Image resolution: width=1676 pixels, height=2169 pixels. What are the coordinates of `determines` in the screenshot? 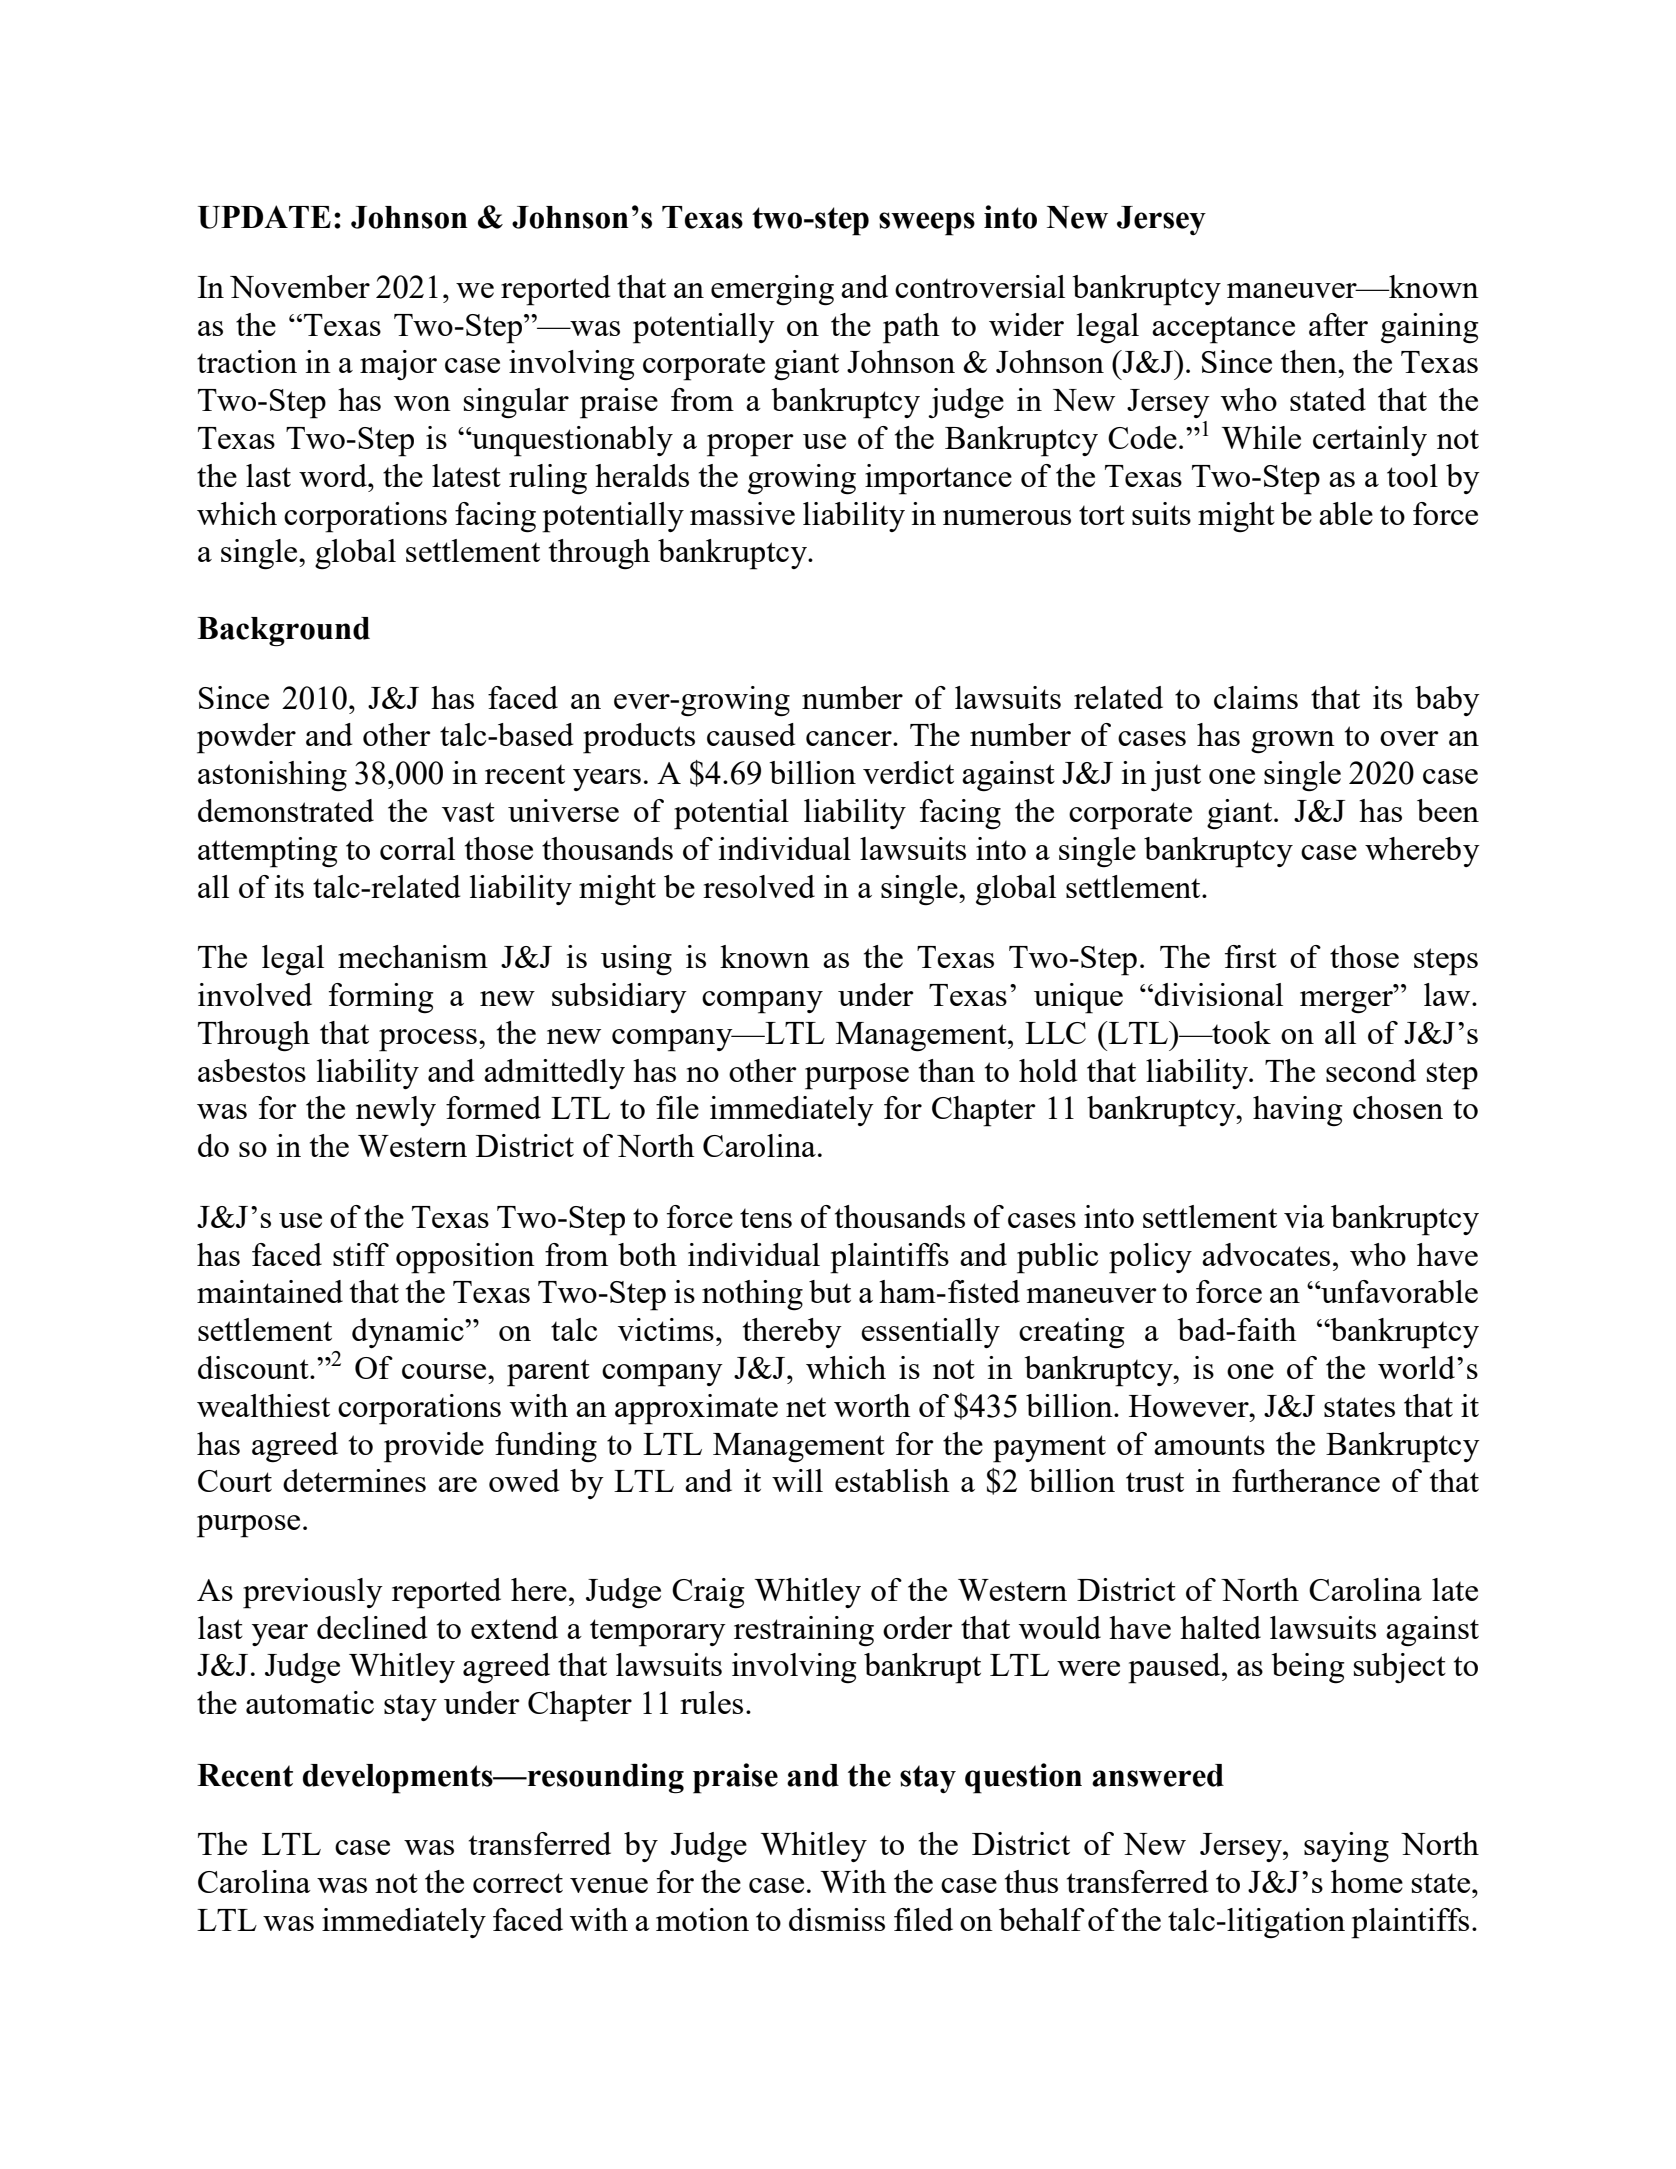 It's located at (354, 1480).
